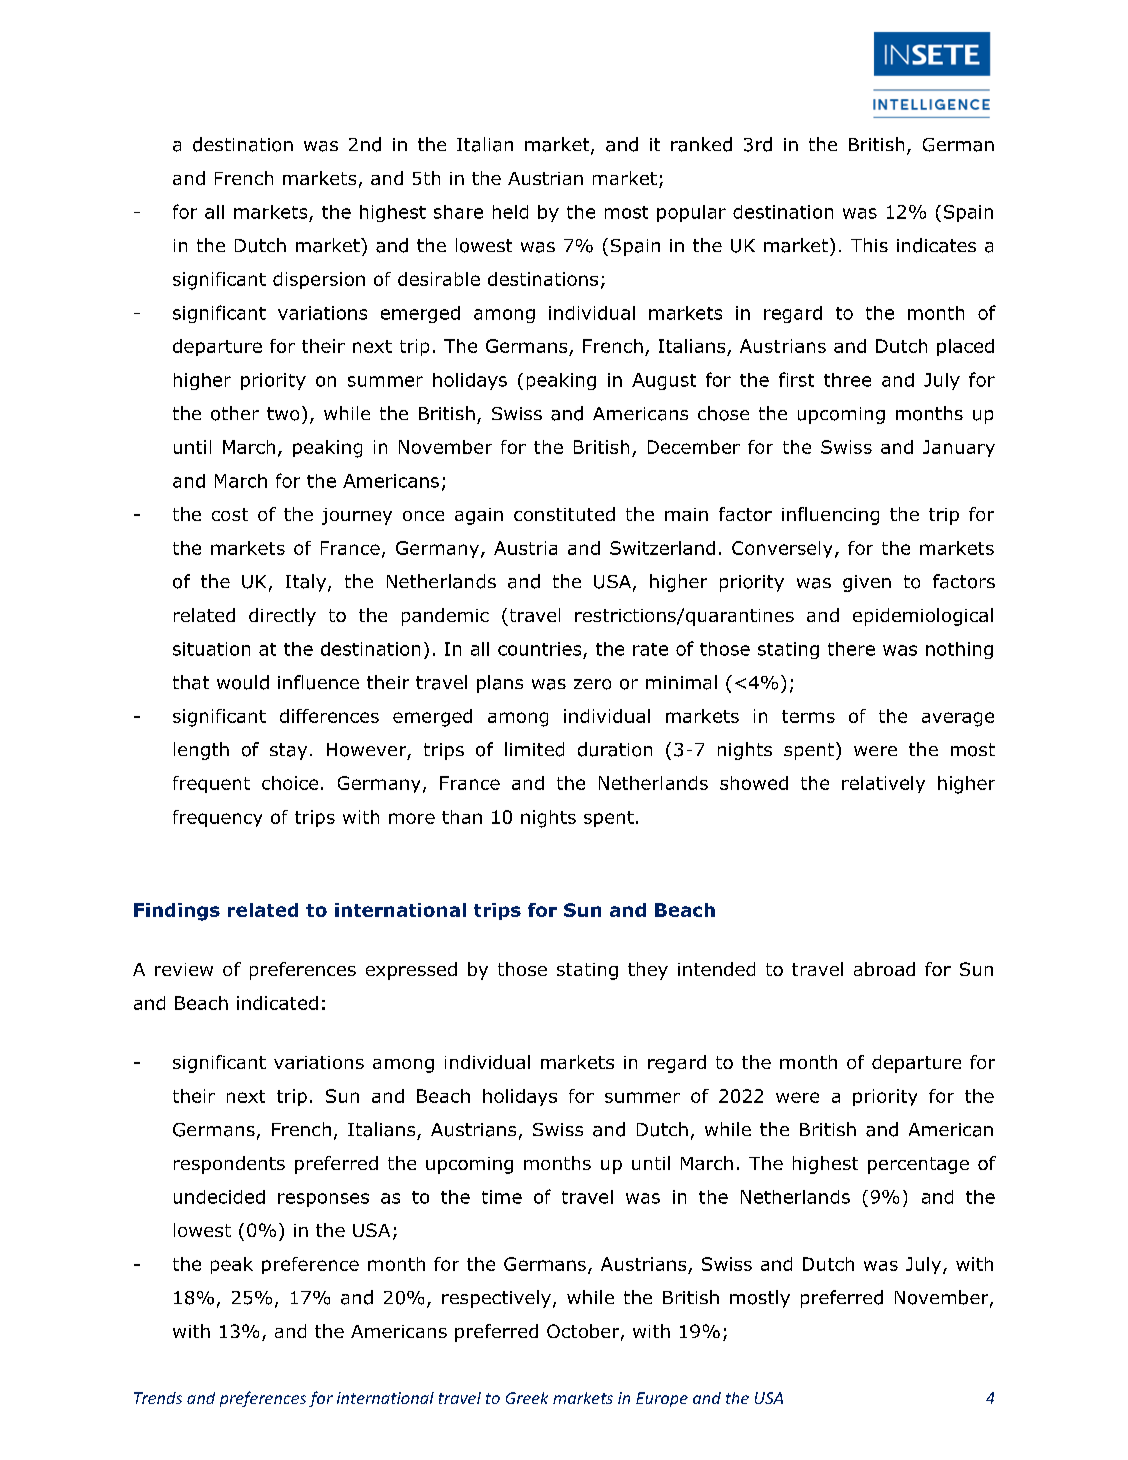 Image resolution: width=1128 pixels, height=1460 pixels. I want to click on percentage, so click(918, 1165).
